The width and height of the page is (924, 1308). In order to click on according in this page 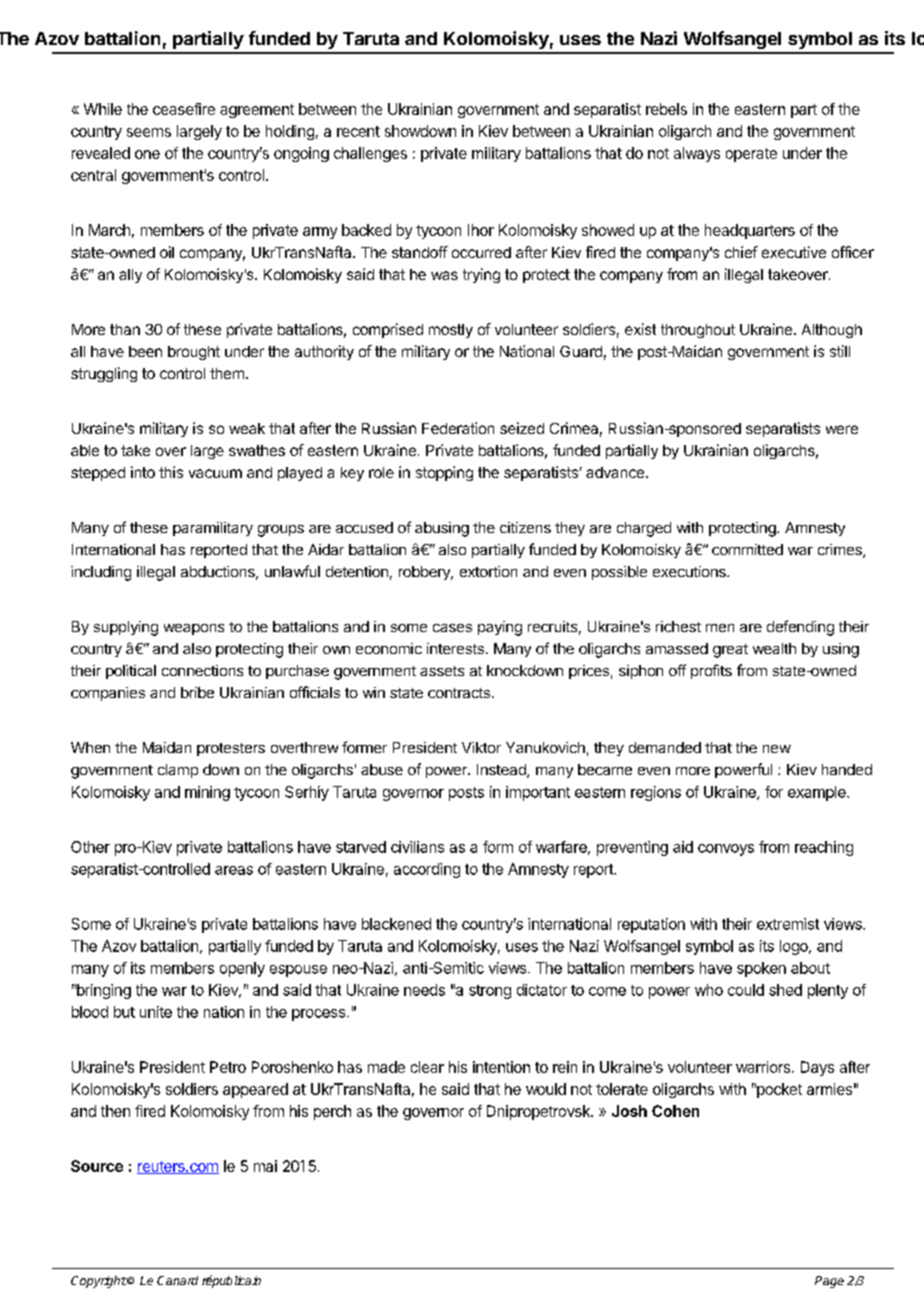, I will do `click(427, 870)`.
